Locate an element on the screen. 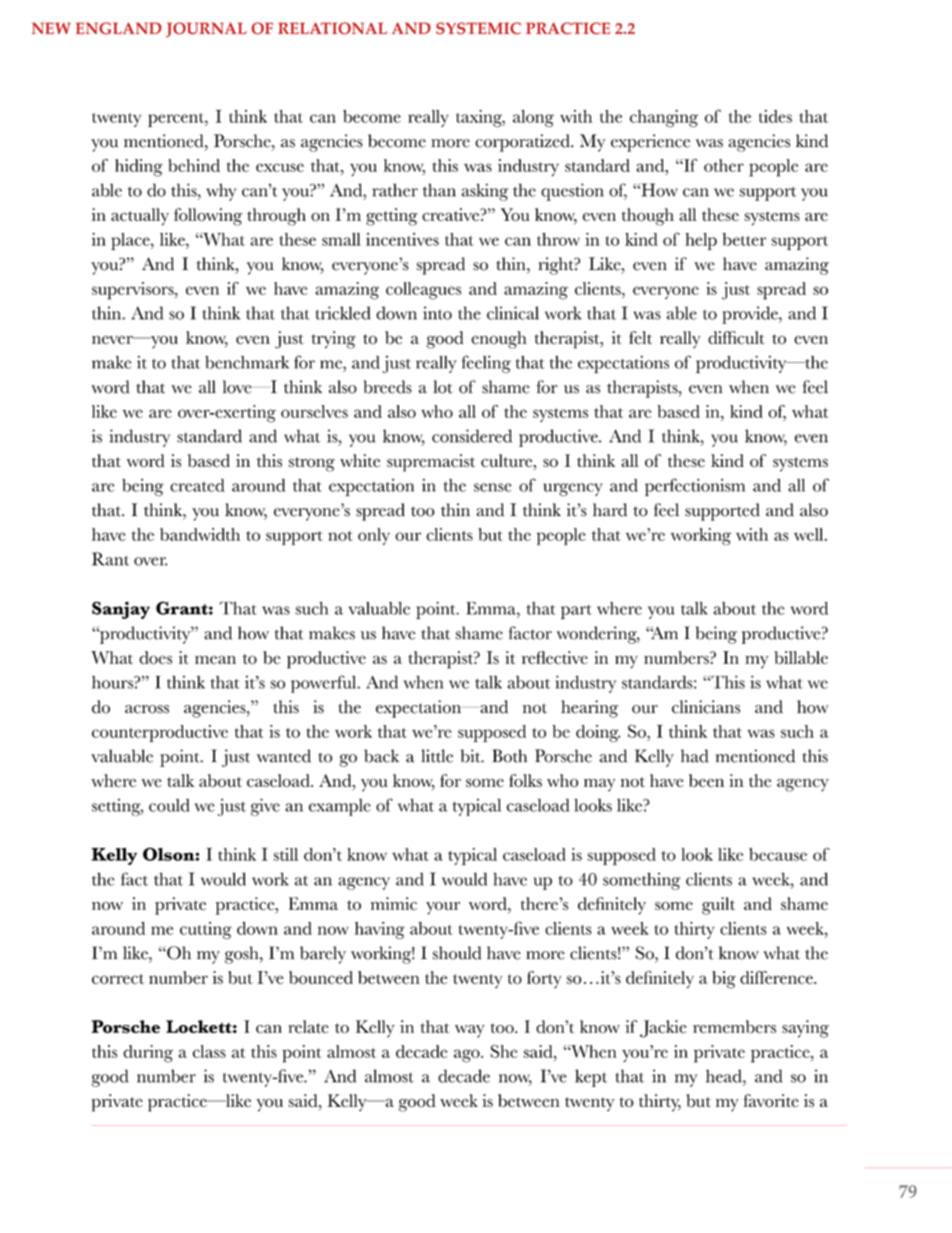  clinicians is located at coordinates (706, 707).
